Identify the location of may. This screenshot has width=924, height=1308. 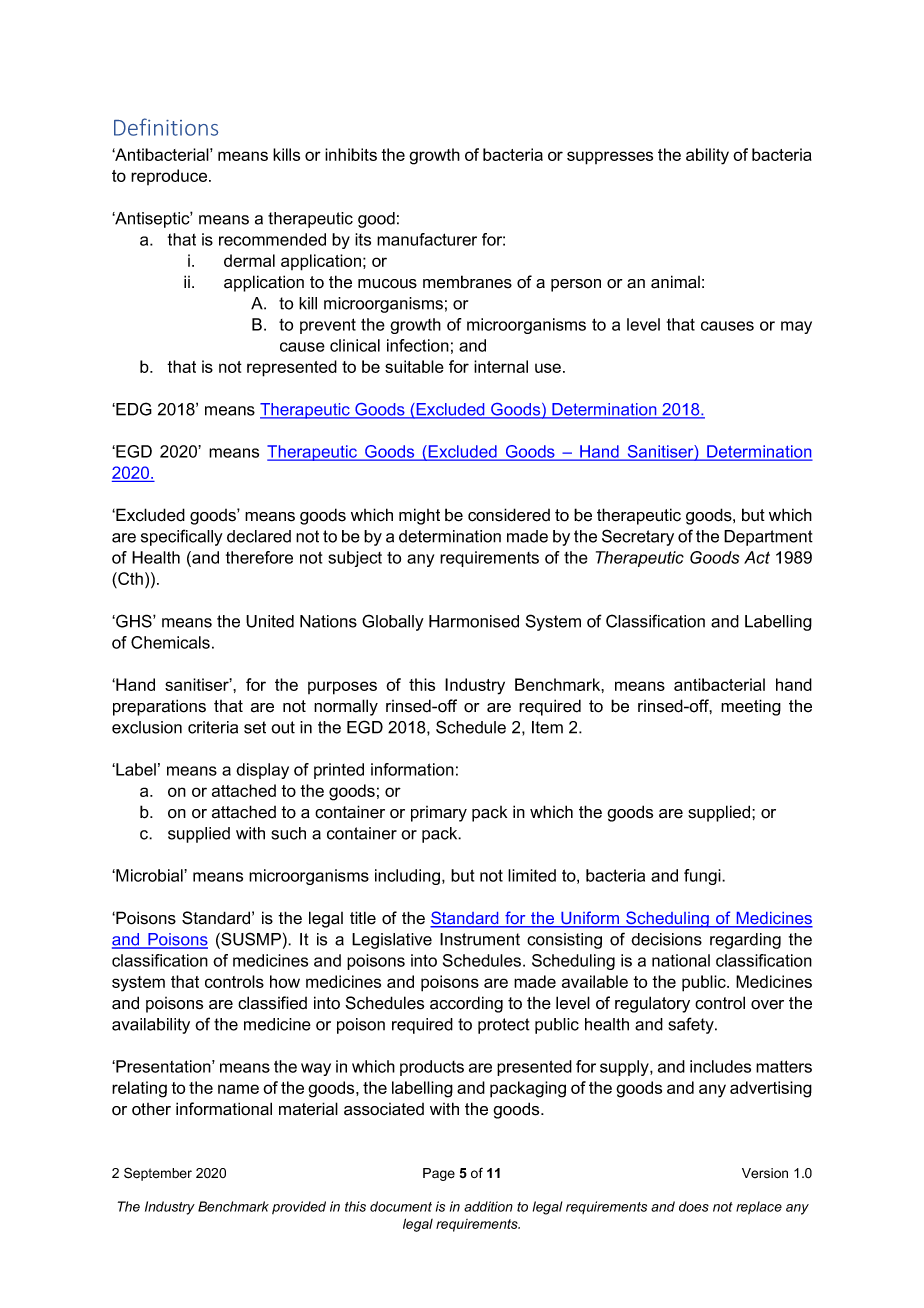
(796, 327).
